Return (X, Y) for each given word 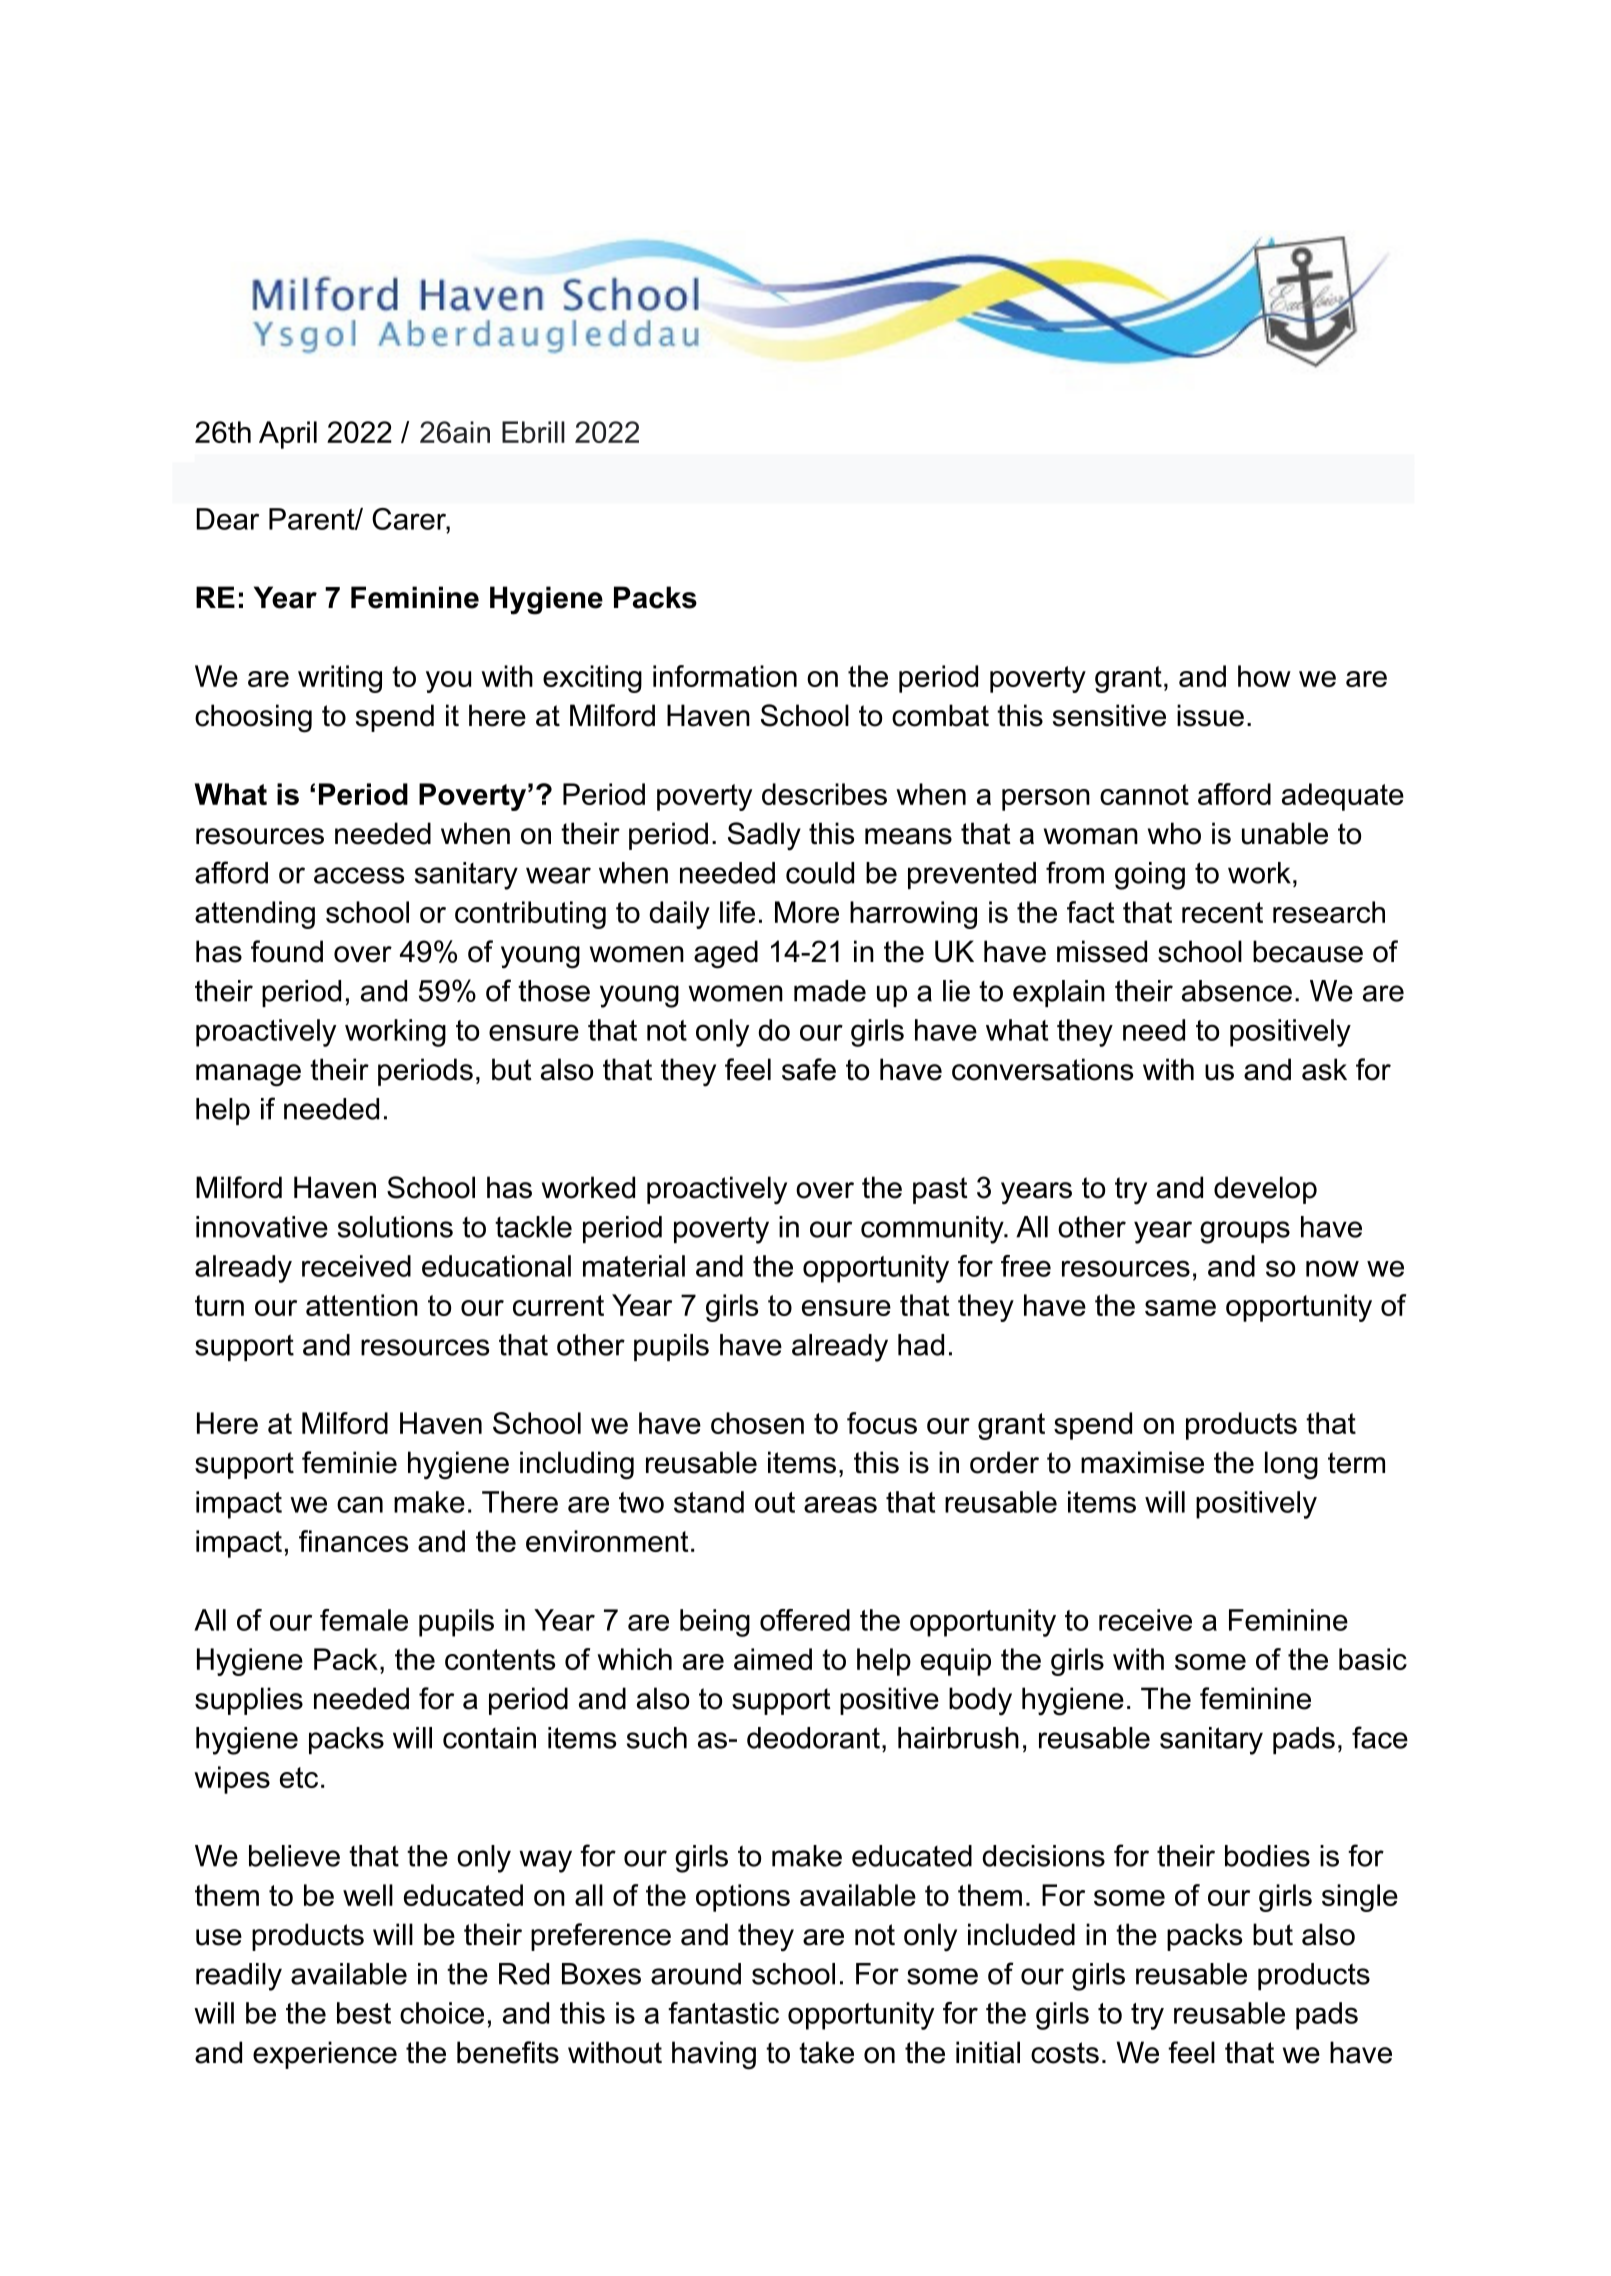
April (288, 435)
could (820, 873)
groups (1245, 1232)
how (1264, 676)
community (933, 1230)
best (364, 2013)
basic (1373, 1659)
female (364, 1620)
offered (805, 1620)
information (725, 676)
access (359, 875)
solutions (395, 1227)
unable (1285, 833)
